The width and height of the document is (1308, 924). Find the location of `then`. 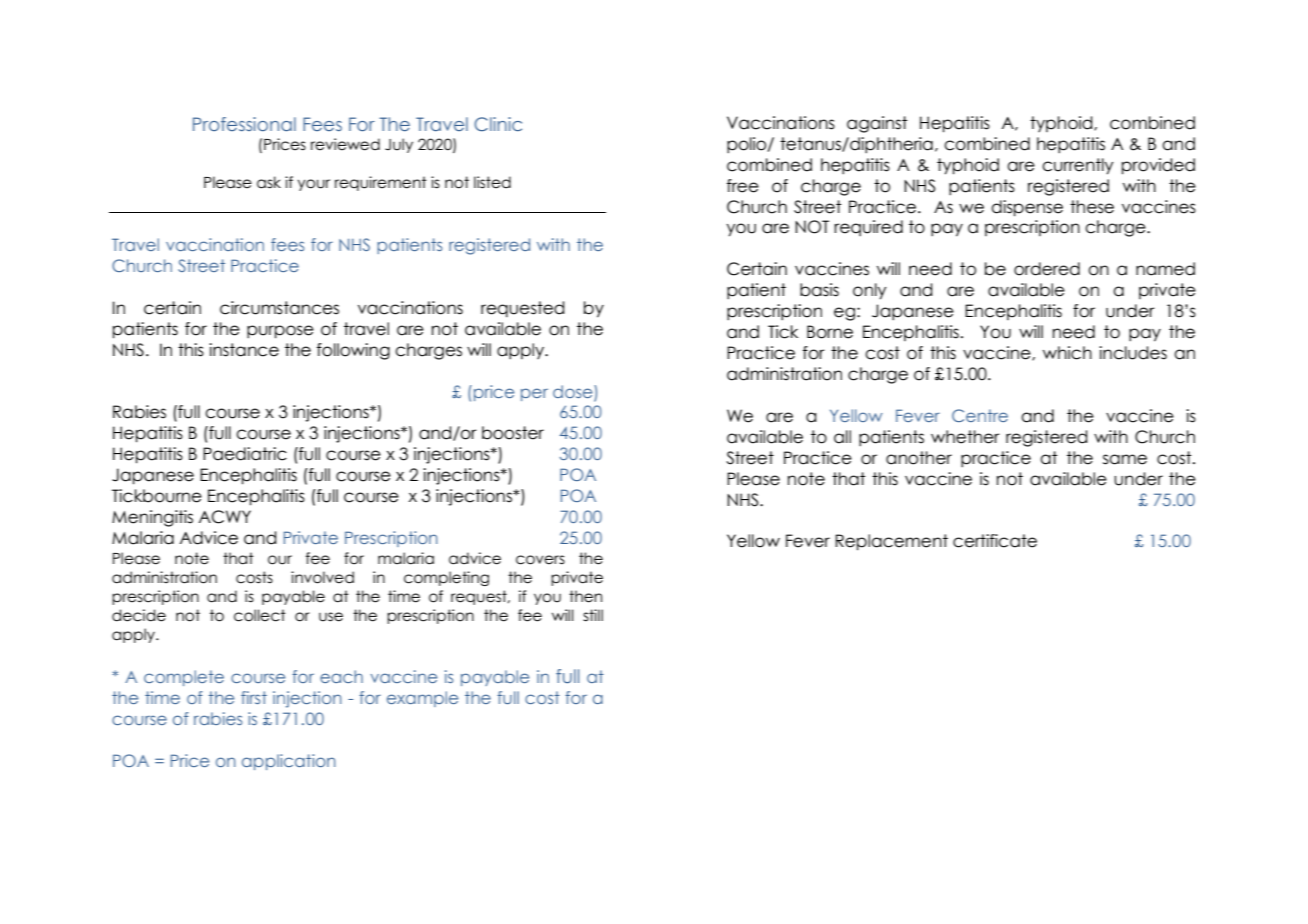

then is located at coordinates (585, 596).
